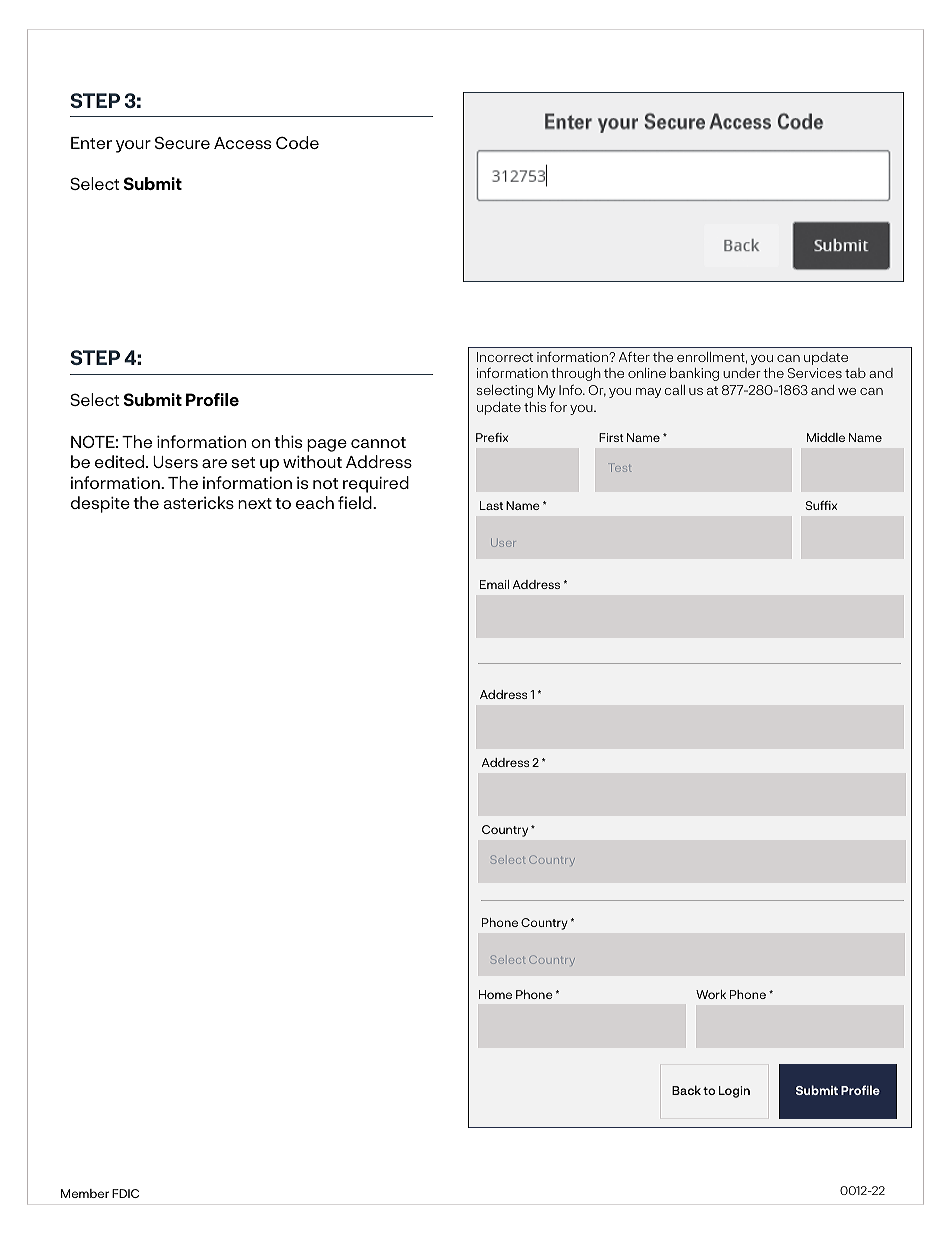 The image size is (952, 1233). What do you see at coordinates (182, 142) in the page?
I see `Secure` at bounding box center [182, 142].
